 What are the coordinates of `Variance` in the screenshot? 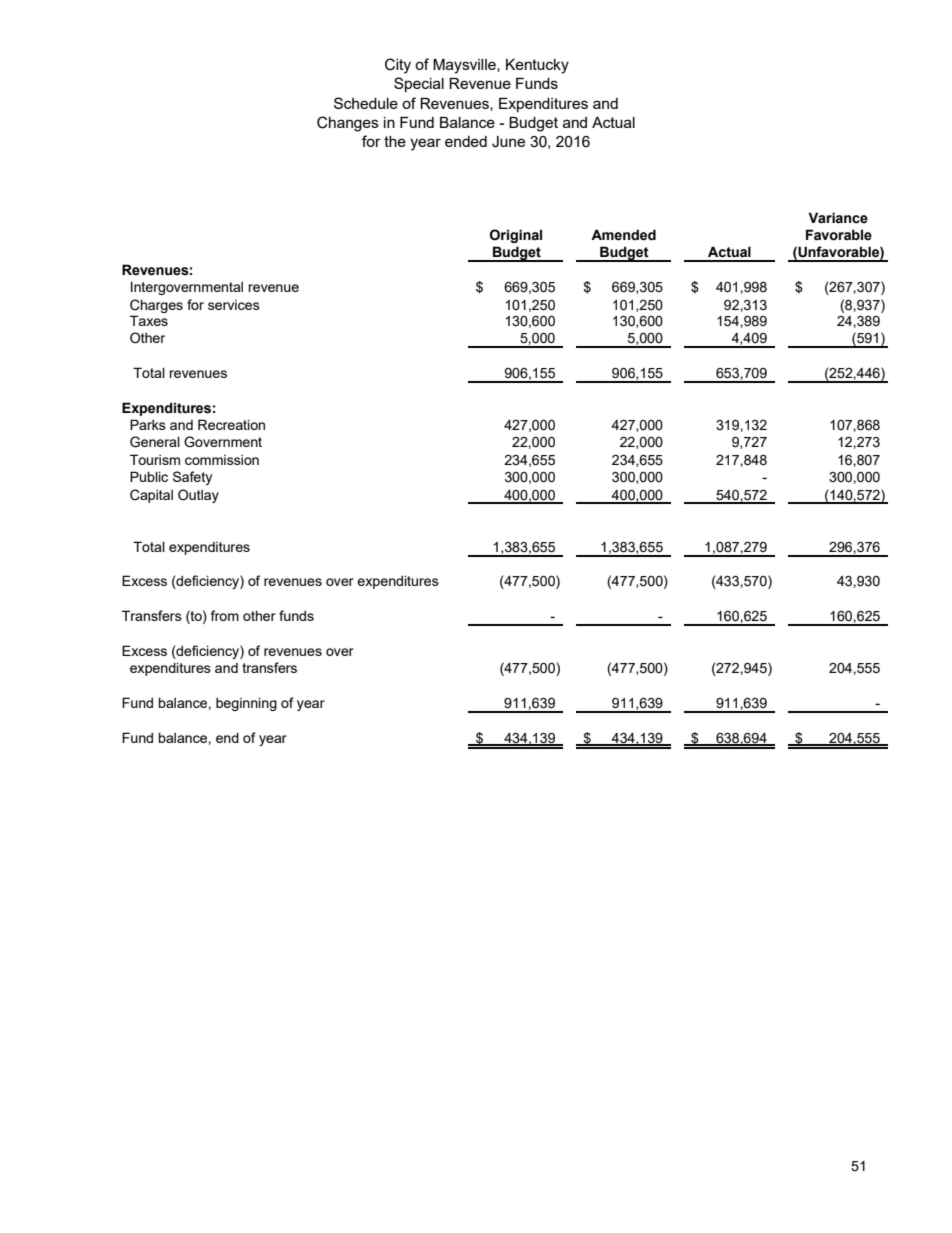 It's located at (838, 218).
